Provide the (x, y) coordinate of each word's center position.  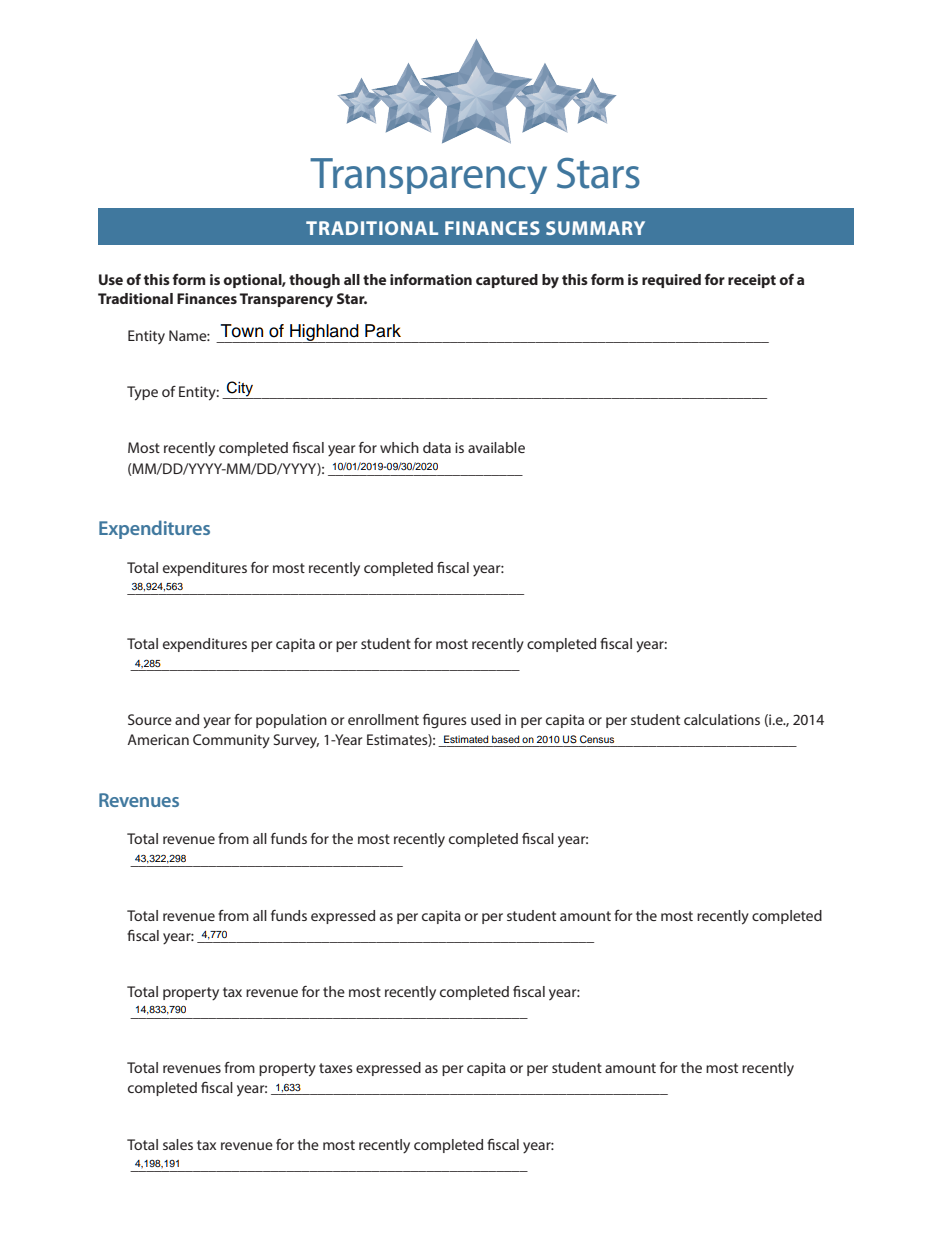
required (671, 281)
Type (142, 393)
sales (178, 1144)
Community (231, 741)
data (437, 447)
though (314, 281)
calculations (722, 719)
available (496, 447)
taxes (336, 1068)
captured (507, 281)
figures (445, 721)
